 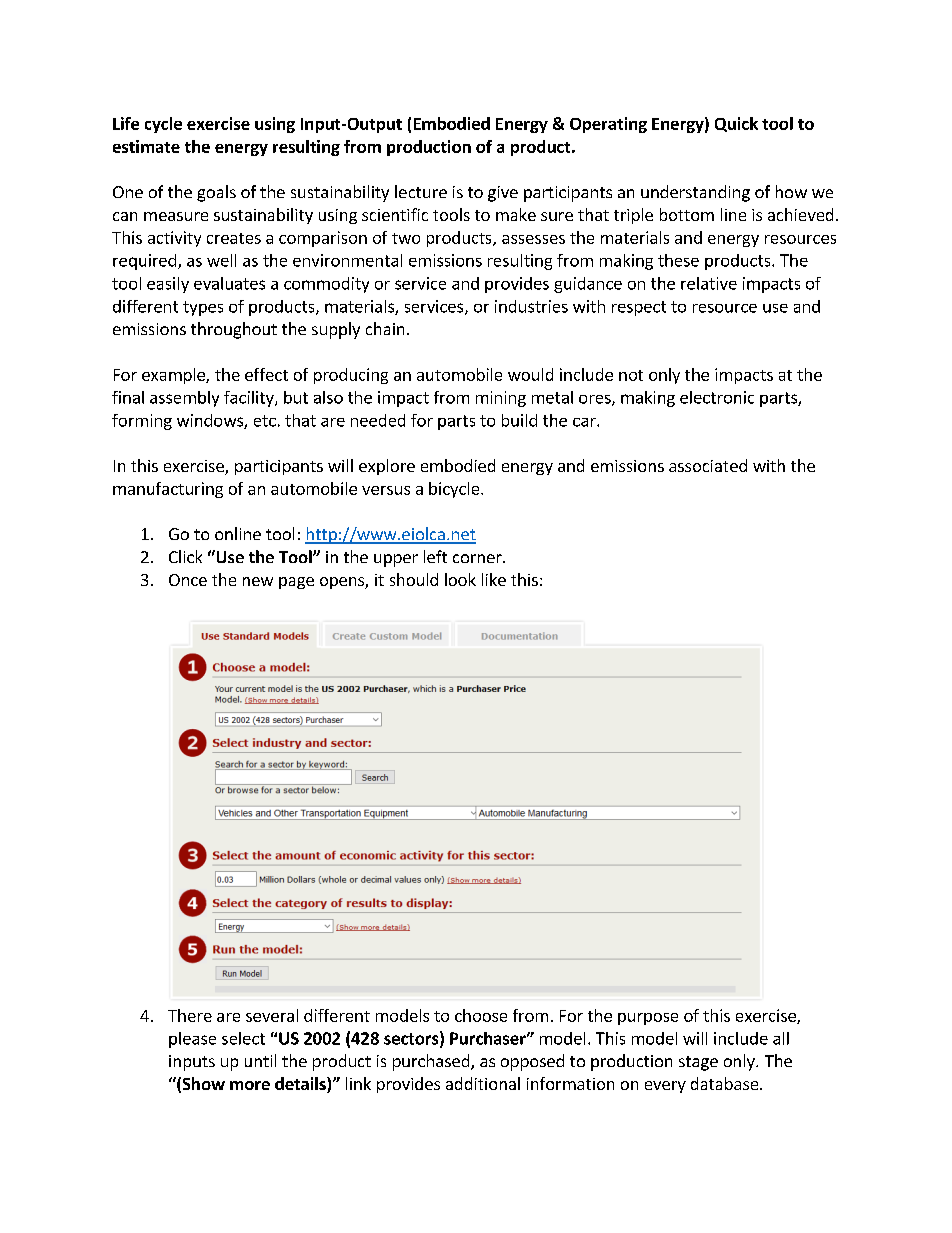 I want to click on associated, so click(x=708, y=465).
